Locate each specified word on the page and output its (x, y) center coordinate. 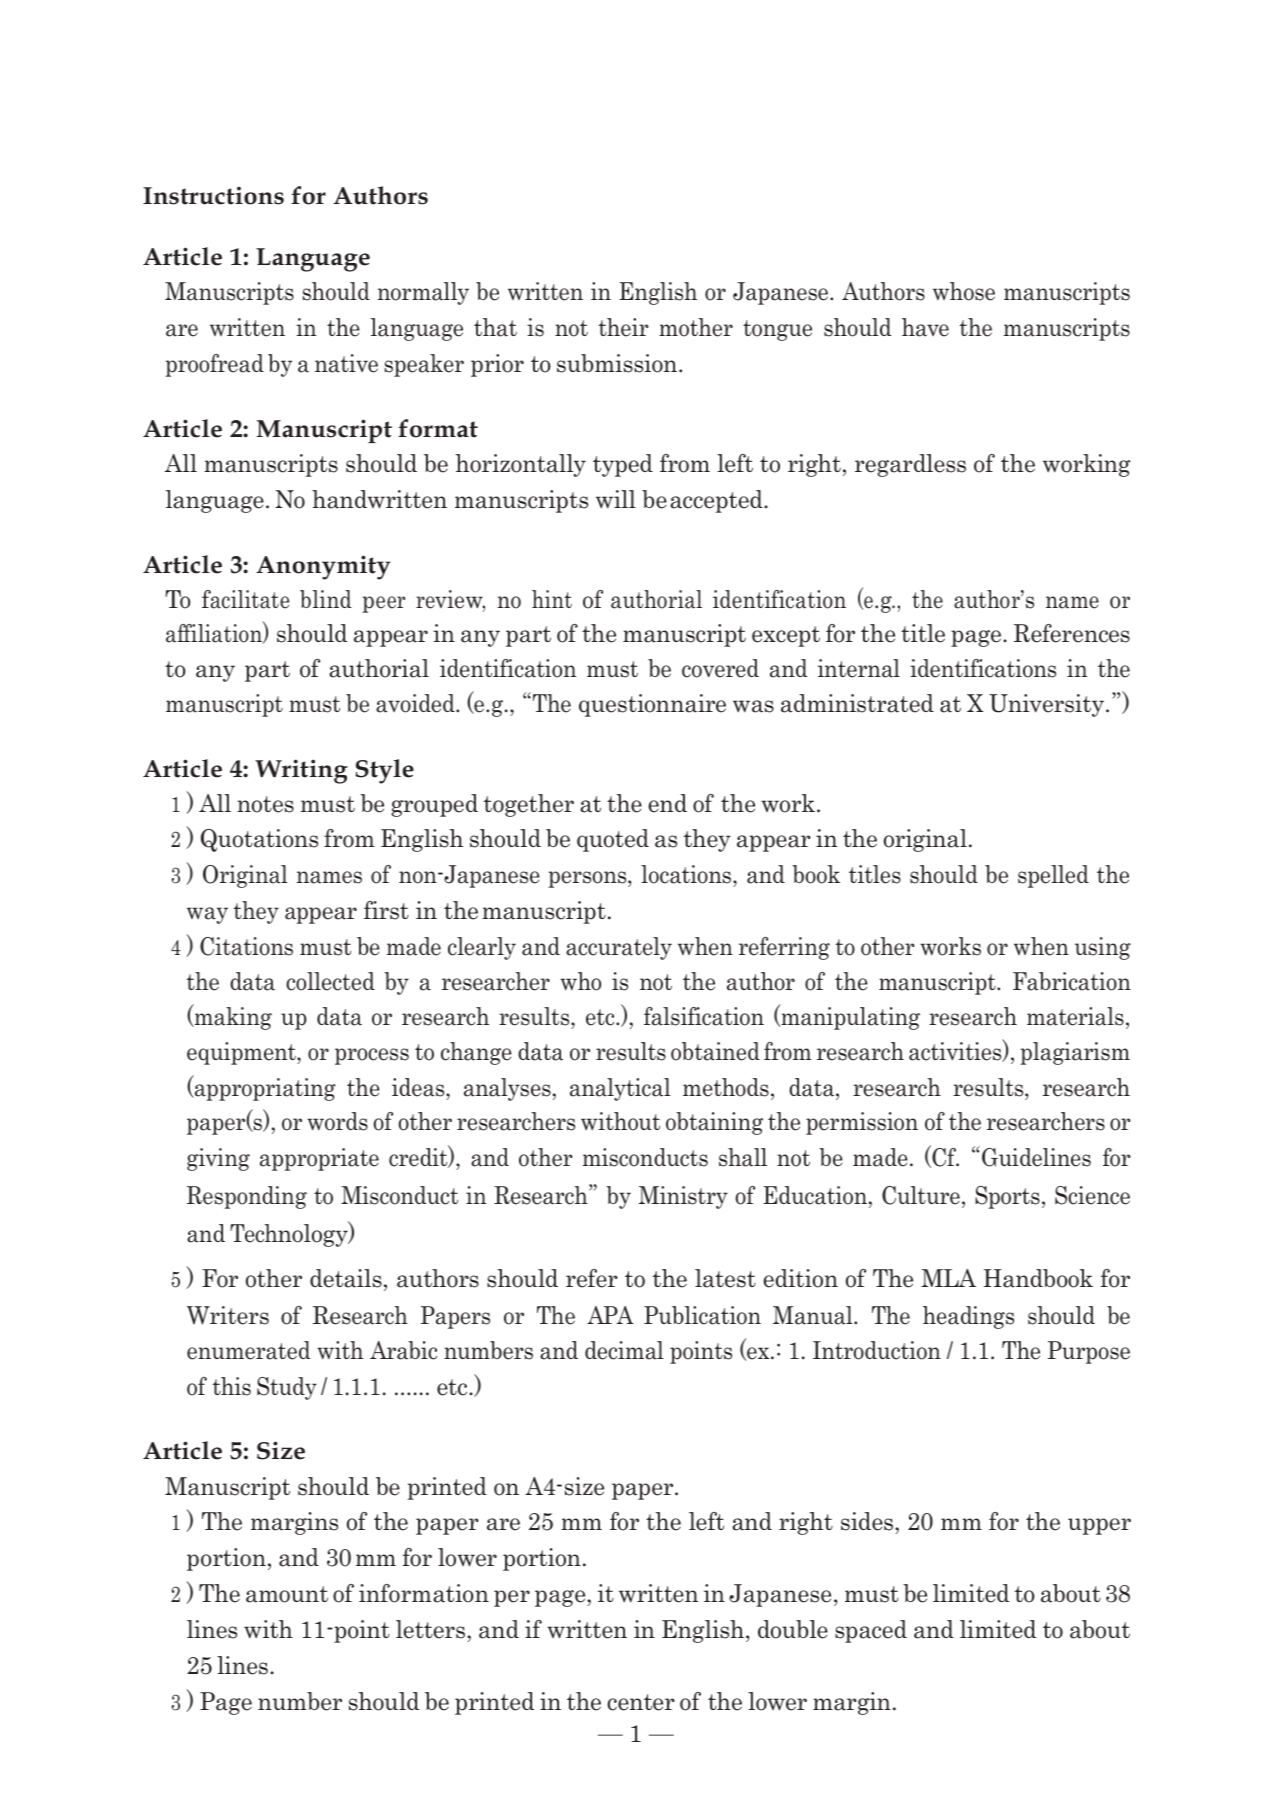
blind (326, 599)
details (346, 1278)
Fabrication (1072, 981)
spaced (871, 1631)
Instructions (213, 195)
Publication (702, 1315)
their (624, 327)
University (1046, 705)
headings (968, 1317)
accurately (619, 948)
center (641, 1702)
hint (552, 599)
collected (330, 981)
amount (287, 1594)
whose (964, 291)
